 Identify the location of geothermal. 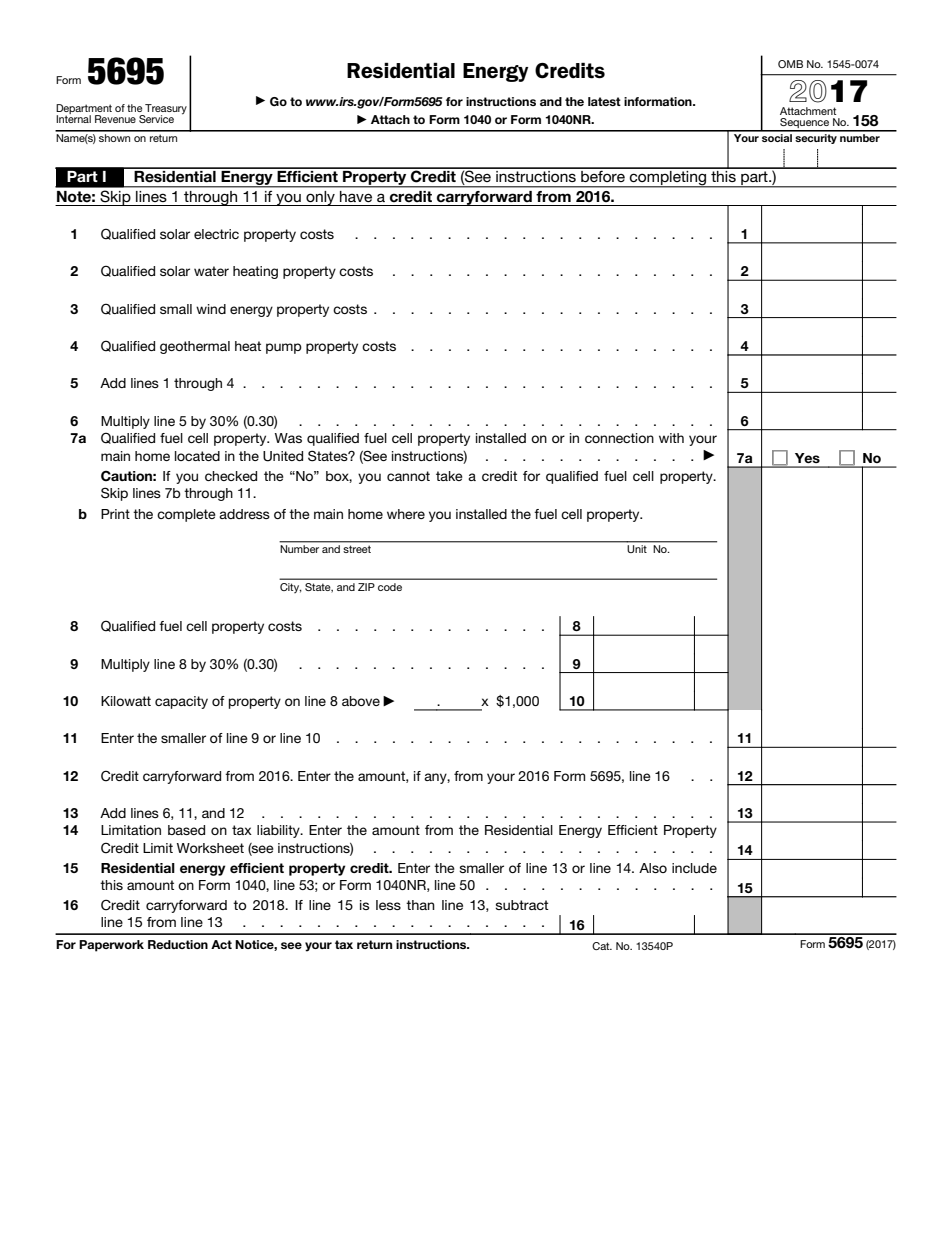
(195, 347).
